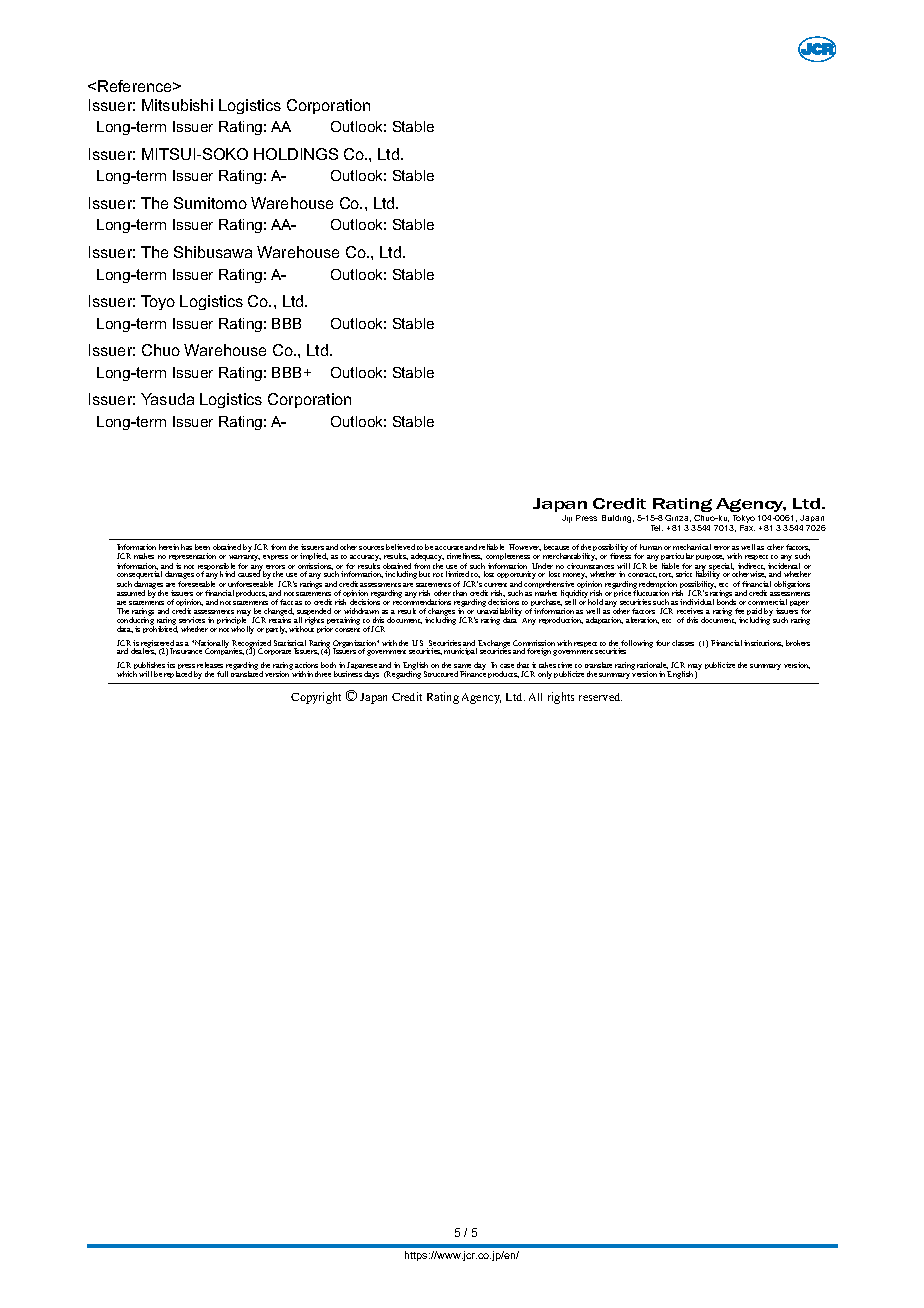  What do you see at coordinates (618, 519) in the screenshot?
I see `Building` at bounding box center [618, 519].
